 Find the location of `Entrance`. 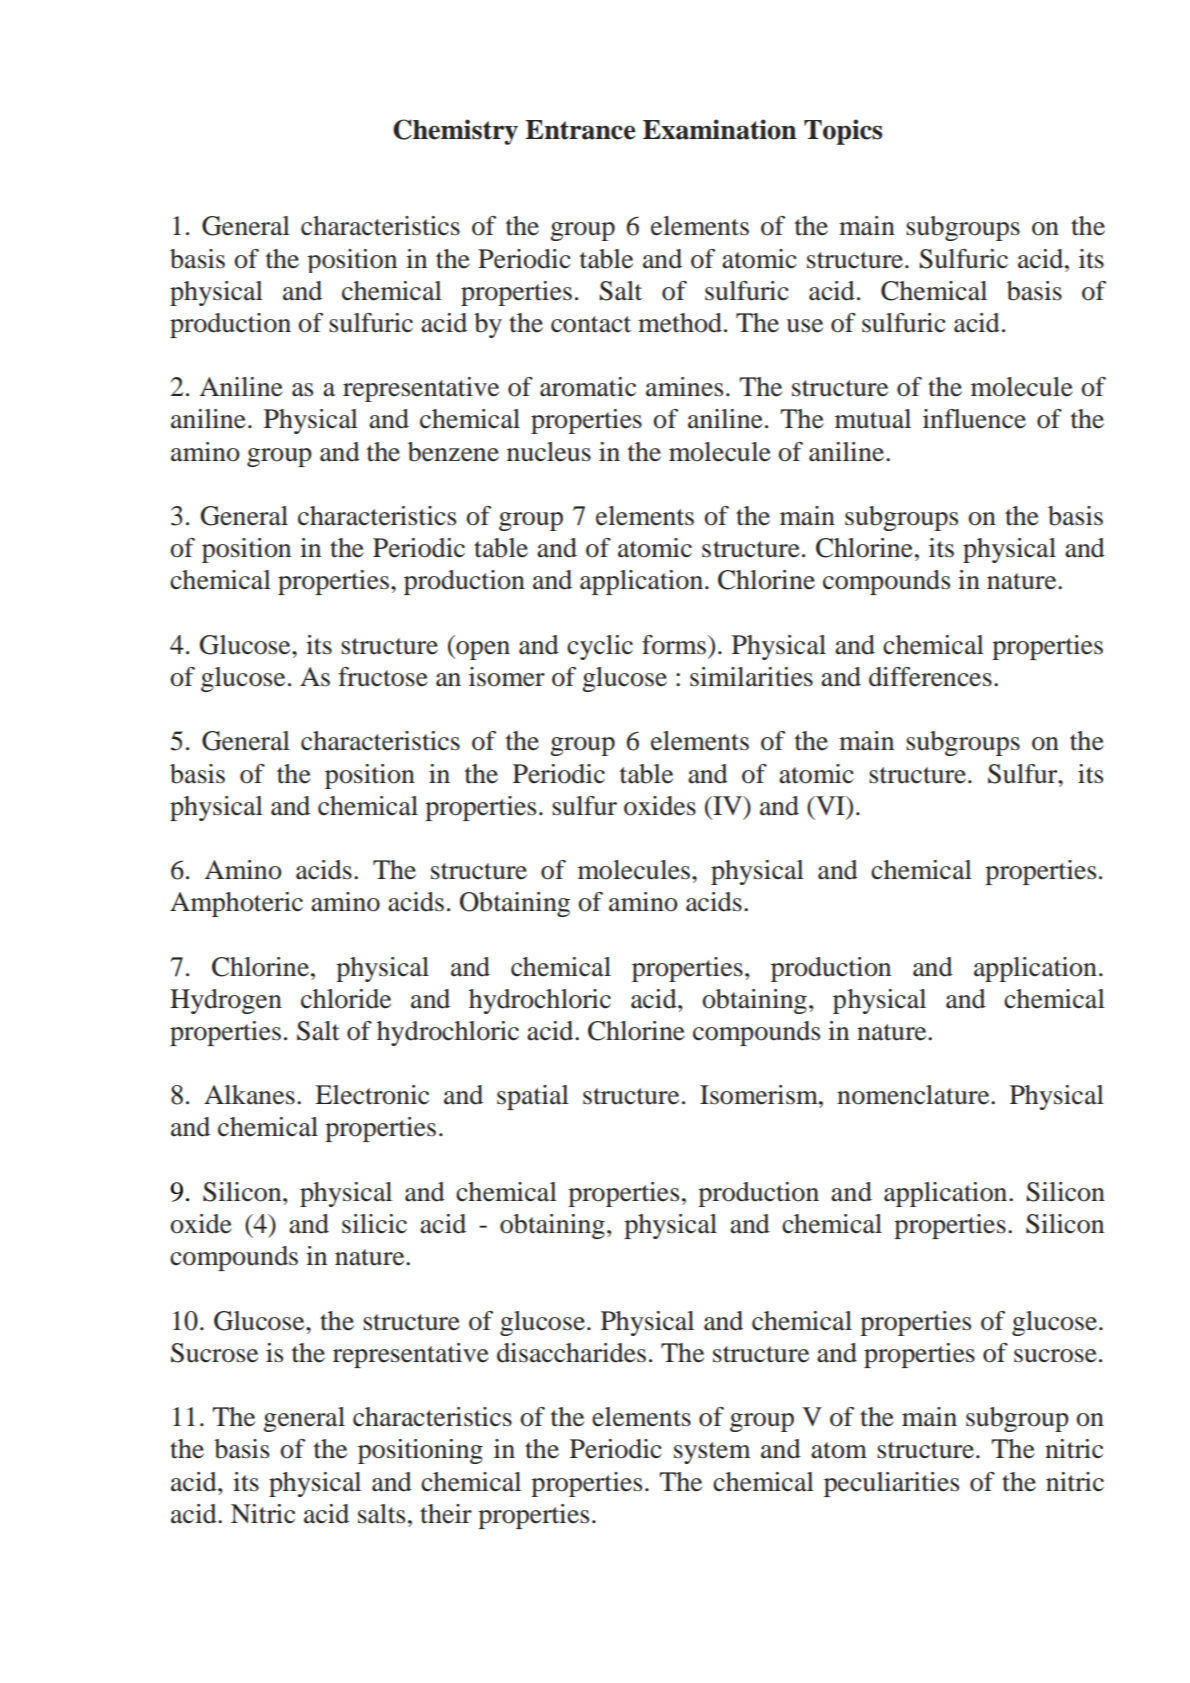

Entrance is located at coordinates (580, 130).
